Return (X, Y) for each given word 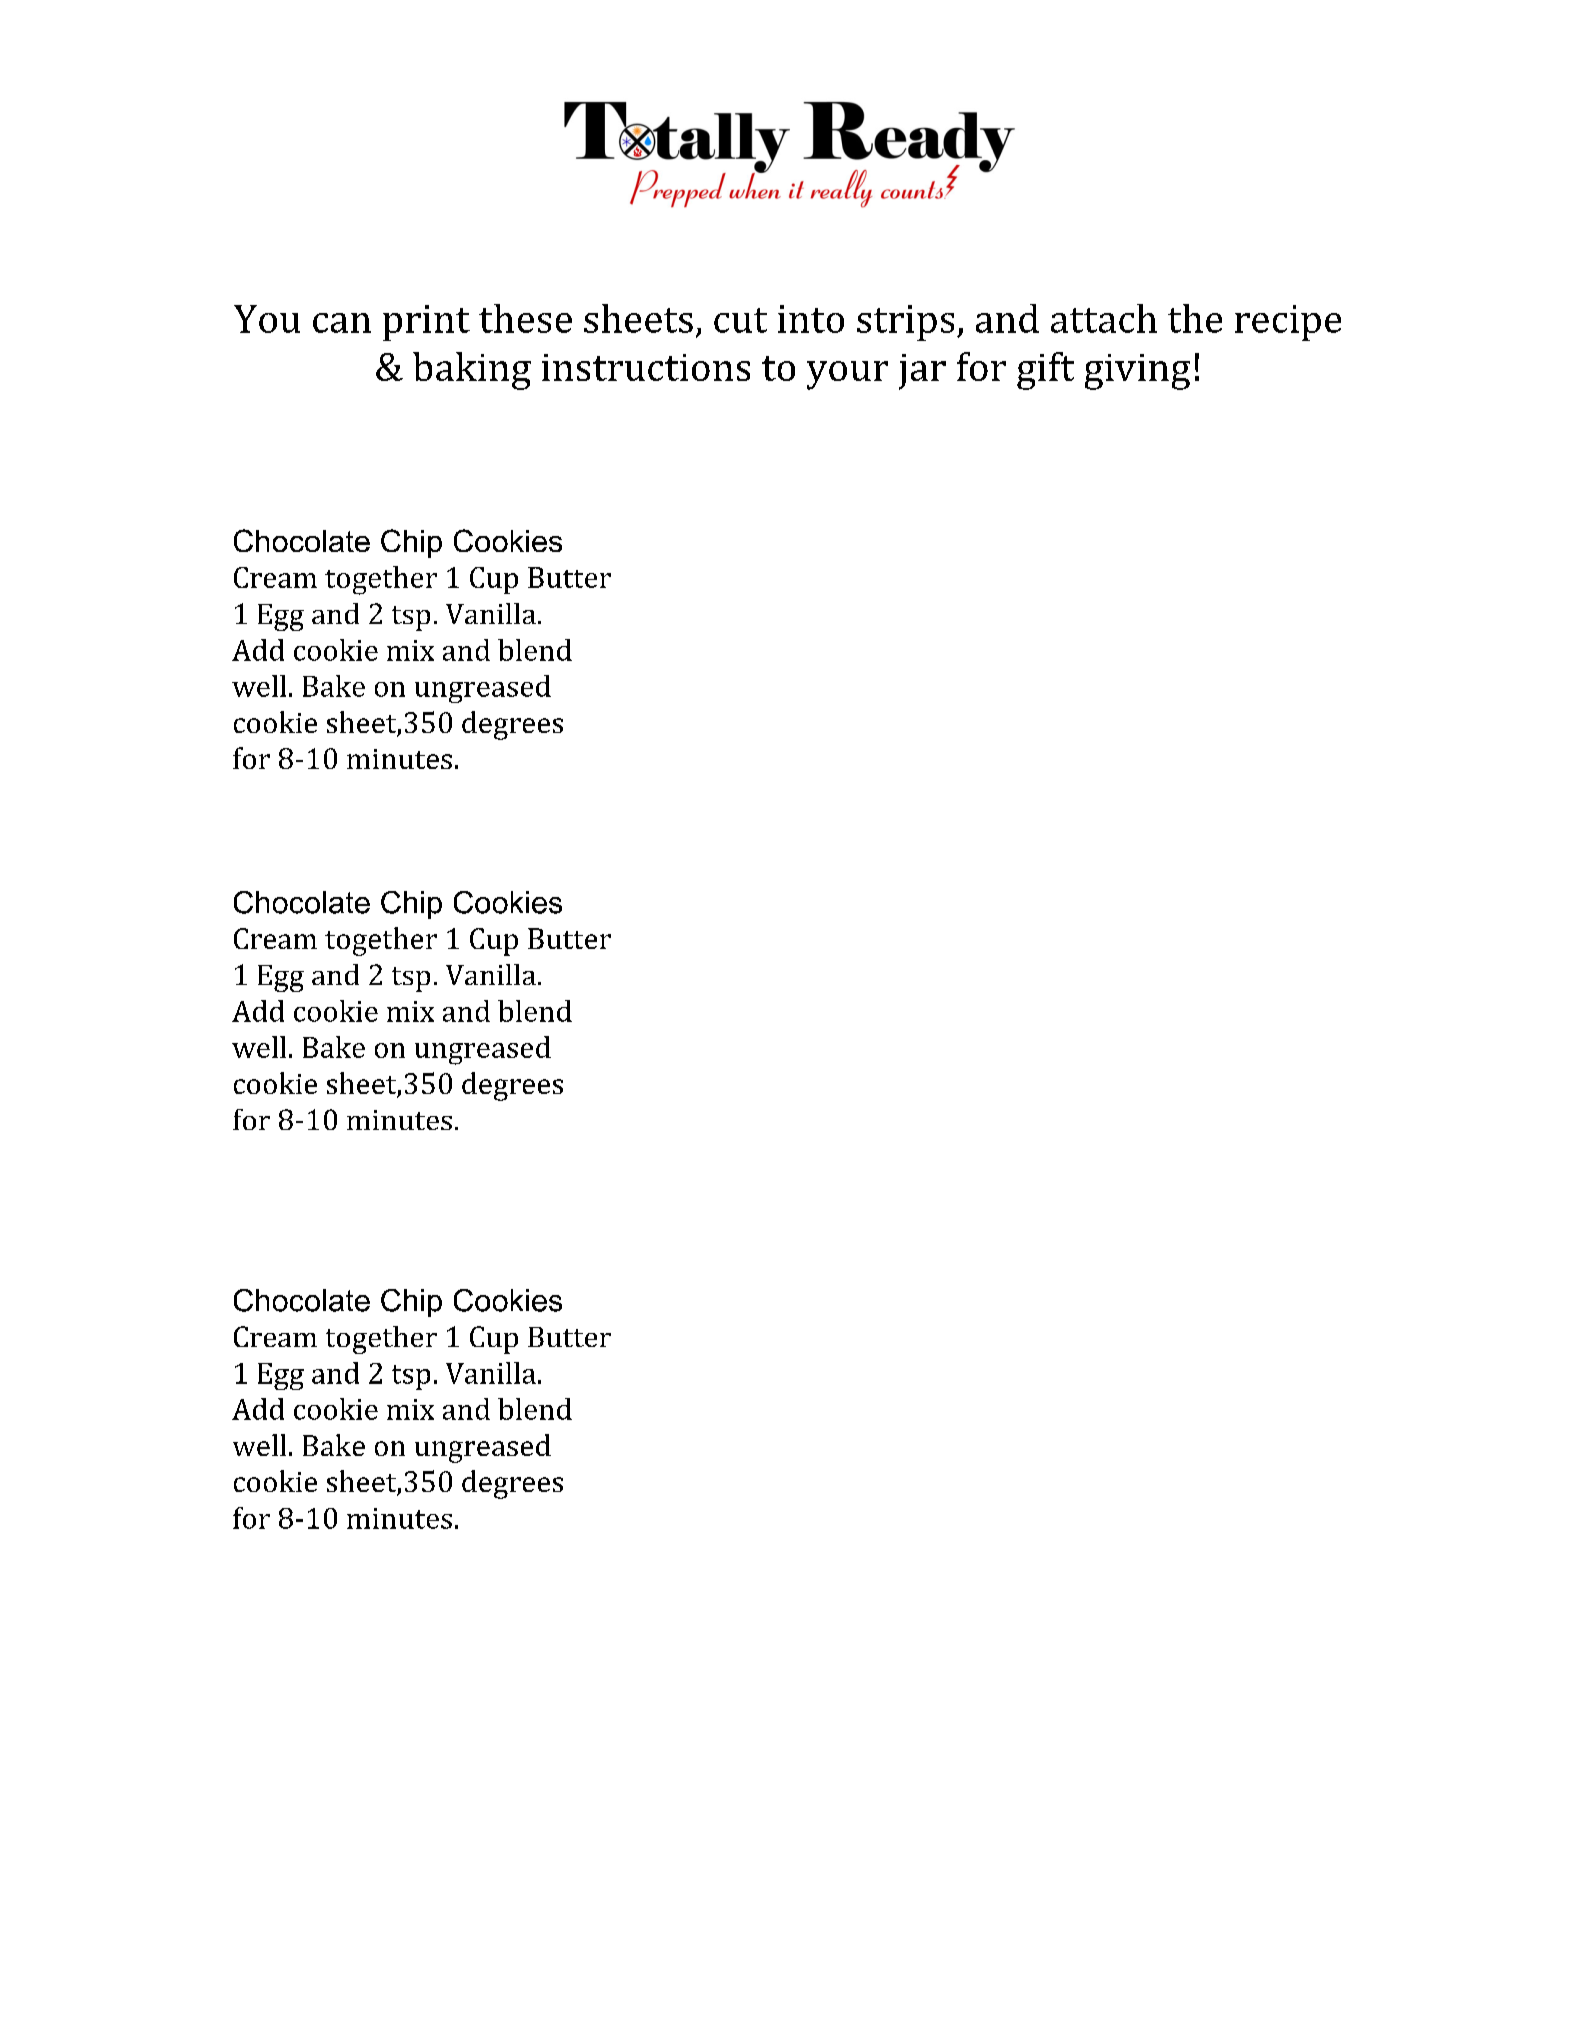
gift (1045, 371)
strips (905, 323)
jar (922, 372)
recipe (1288, 323)
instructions (646, 367)
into (811, 319)
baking (472, 371)
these (525, 318)
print (426, 323)
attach (1104, 318)
